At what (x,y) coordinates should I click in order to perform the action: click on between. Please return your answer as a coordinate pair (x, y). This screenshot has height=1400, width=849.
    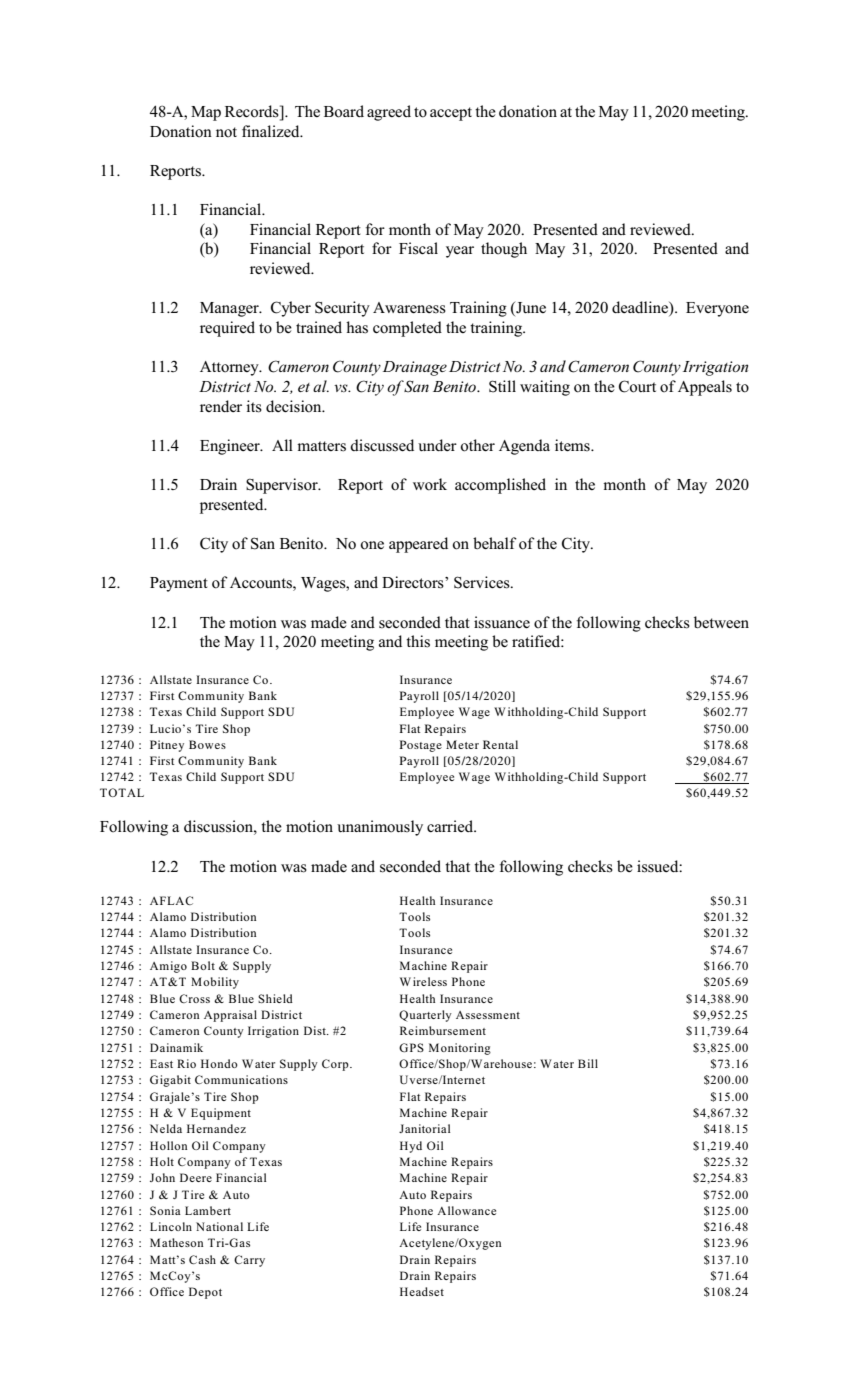
    Looking at the image, I should click on (721, 622).
